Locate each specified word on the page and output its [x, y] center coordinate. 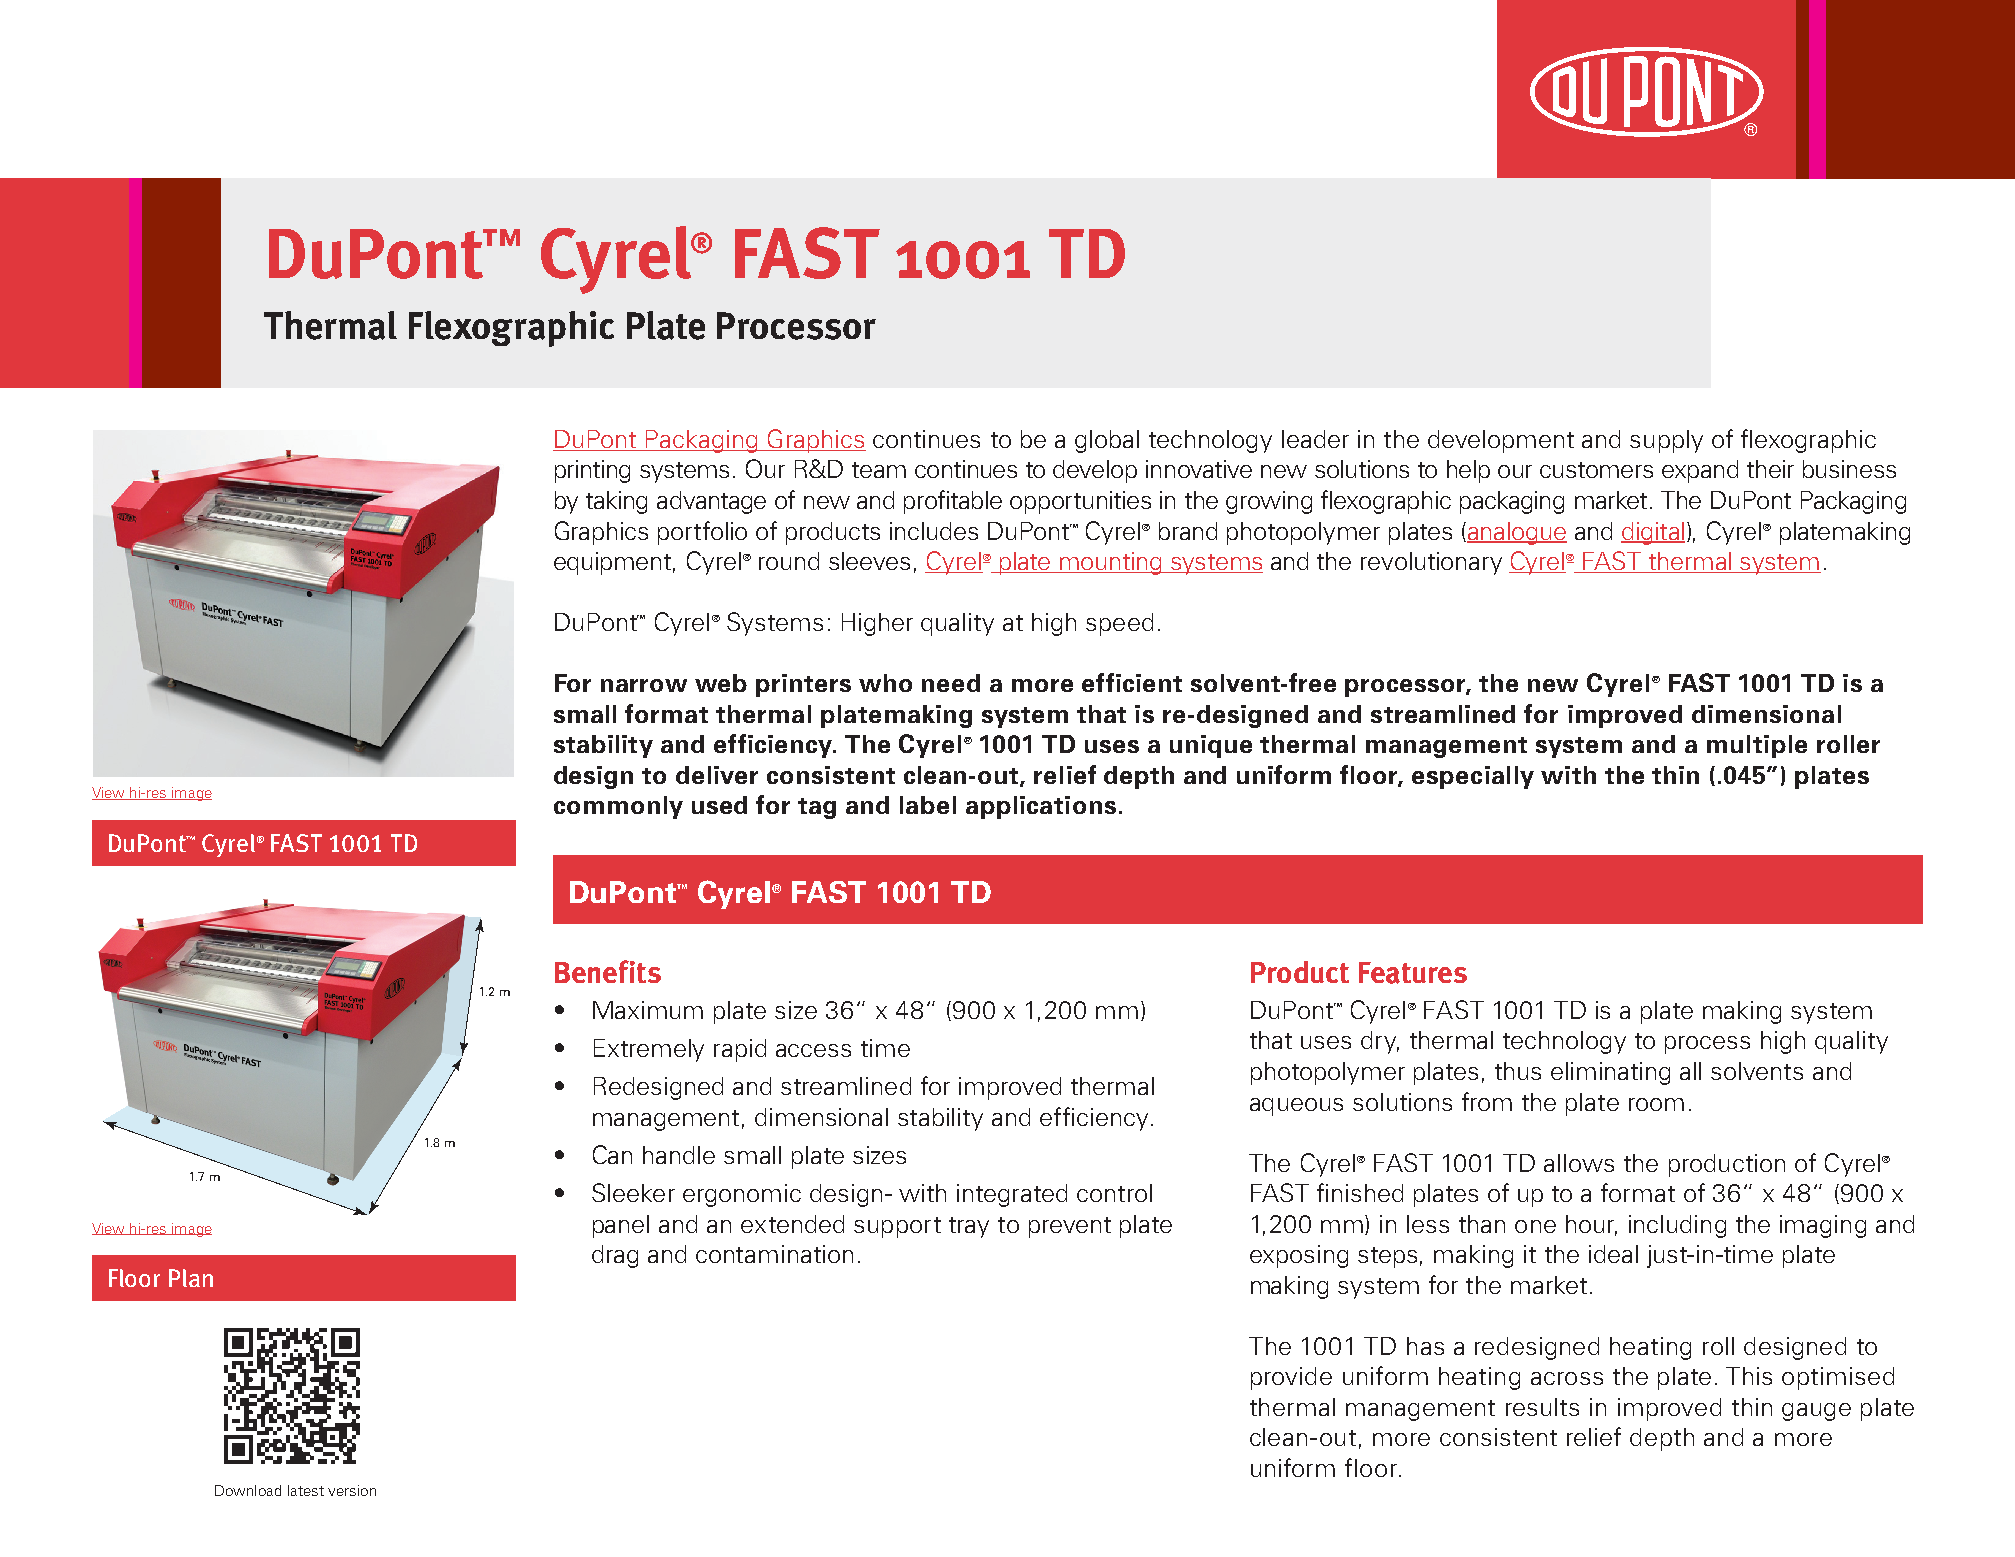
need [951, 683]
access [813, 1050]
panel [621, 1226]
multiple [1757, 746]
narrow [644, 685]
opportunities [1080, 502]
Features [1413, 973]
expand [1700, 471]
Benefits [608, 971]
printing [592, 471]
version [352, 1490]
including [1677, 1226]
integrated [1012, 1195]
